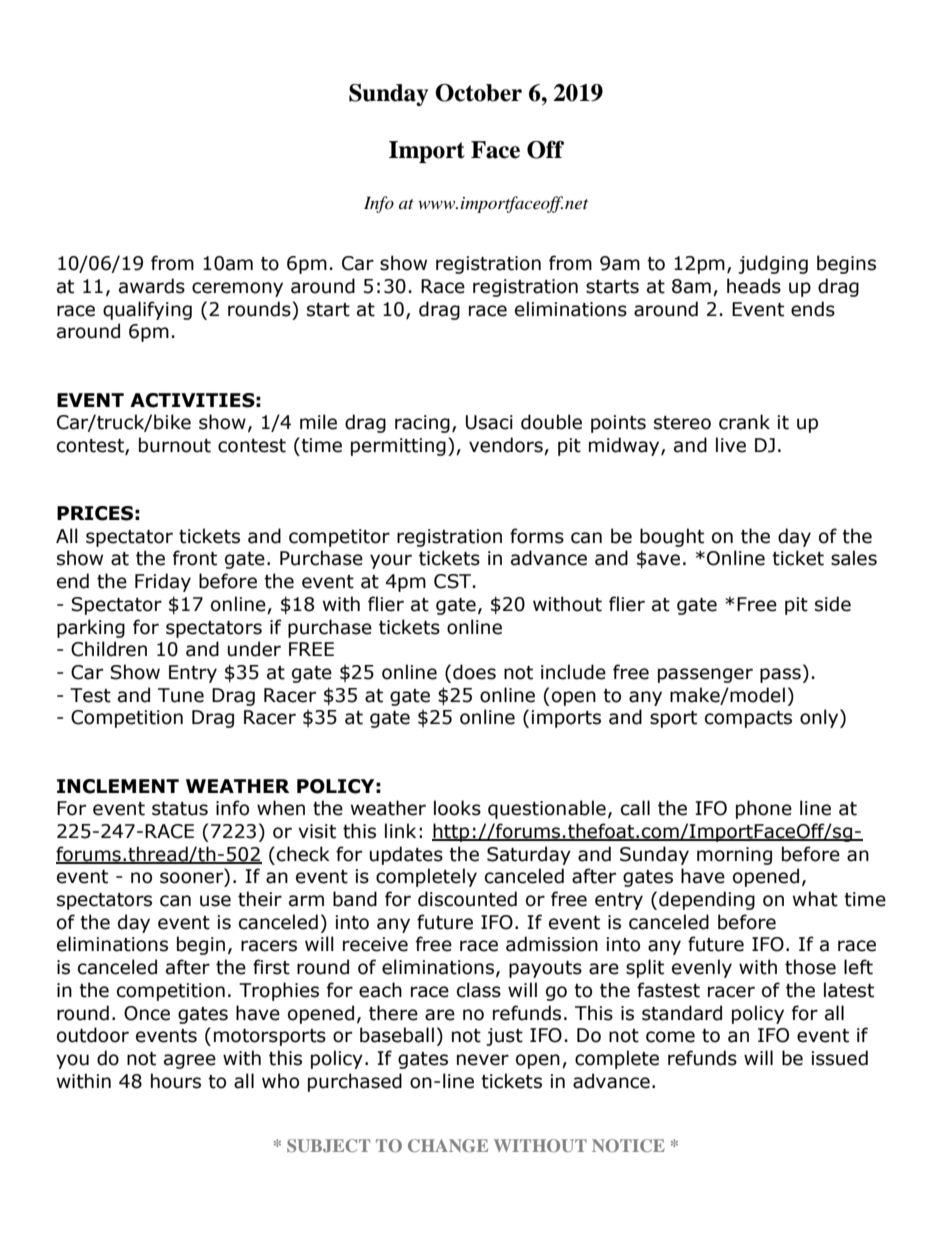  What do you see at coordinates (163, 582) in the screenshot?
I see `Friday` at bounding box center [163, 582].
